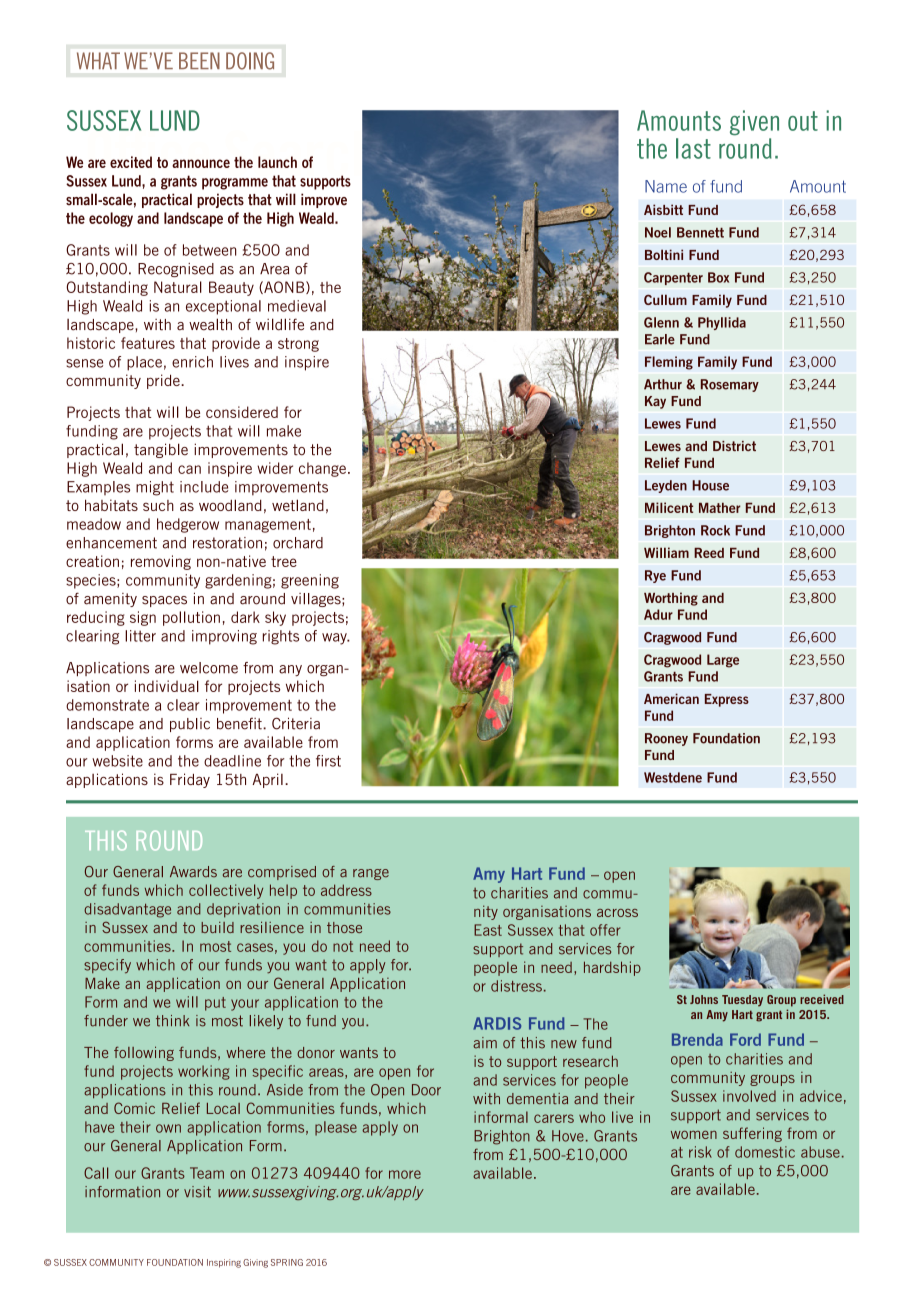 This image has height=1308, width=924. Describe the element at coordinates (405, 1174) in the image. I see `more` at that location.
